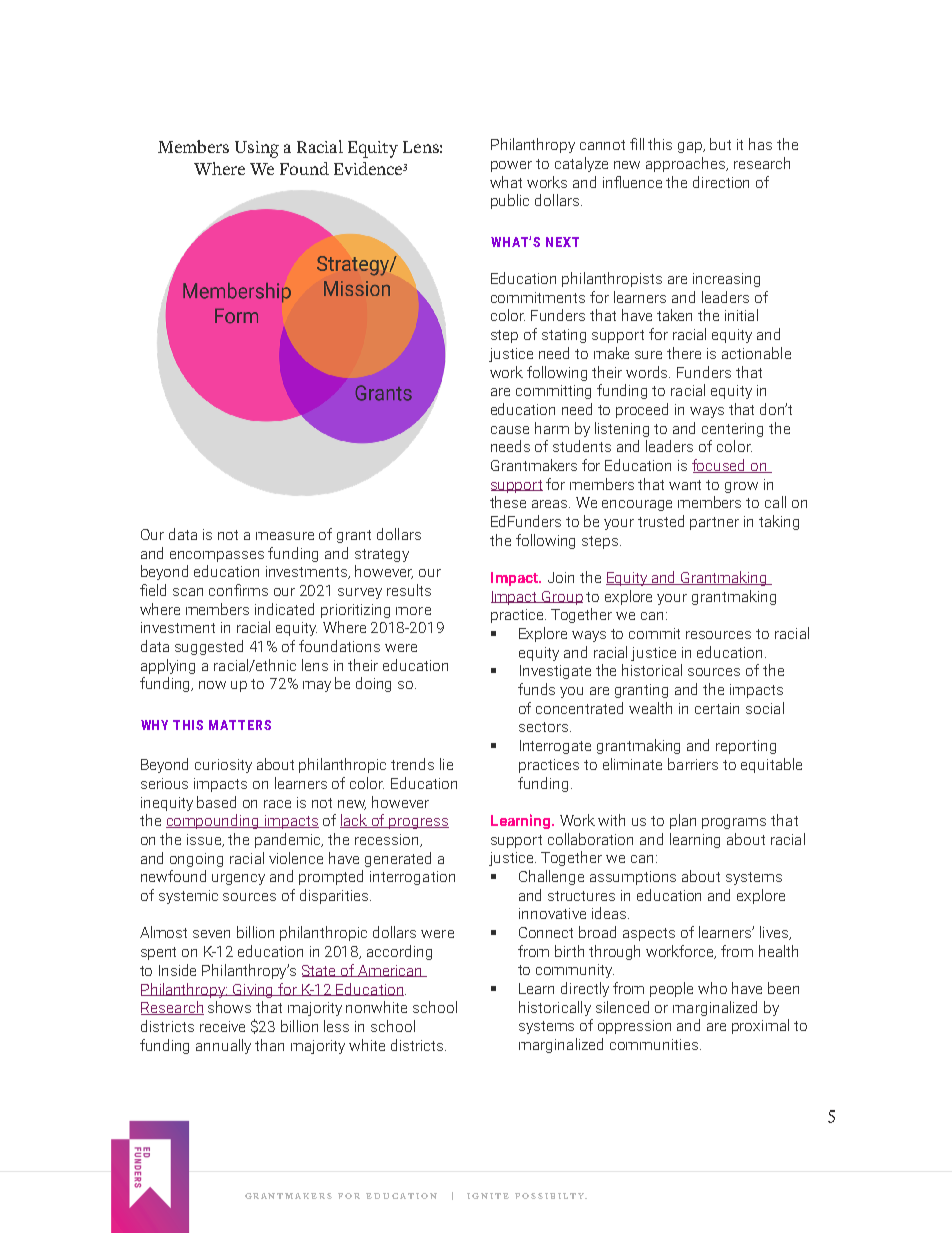 This document has height=1233, width=952. Describe the element at coordinates (721, 182) in the document. I see `direction` at that location.
